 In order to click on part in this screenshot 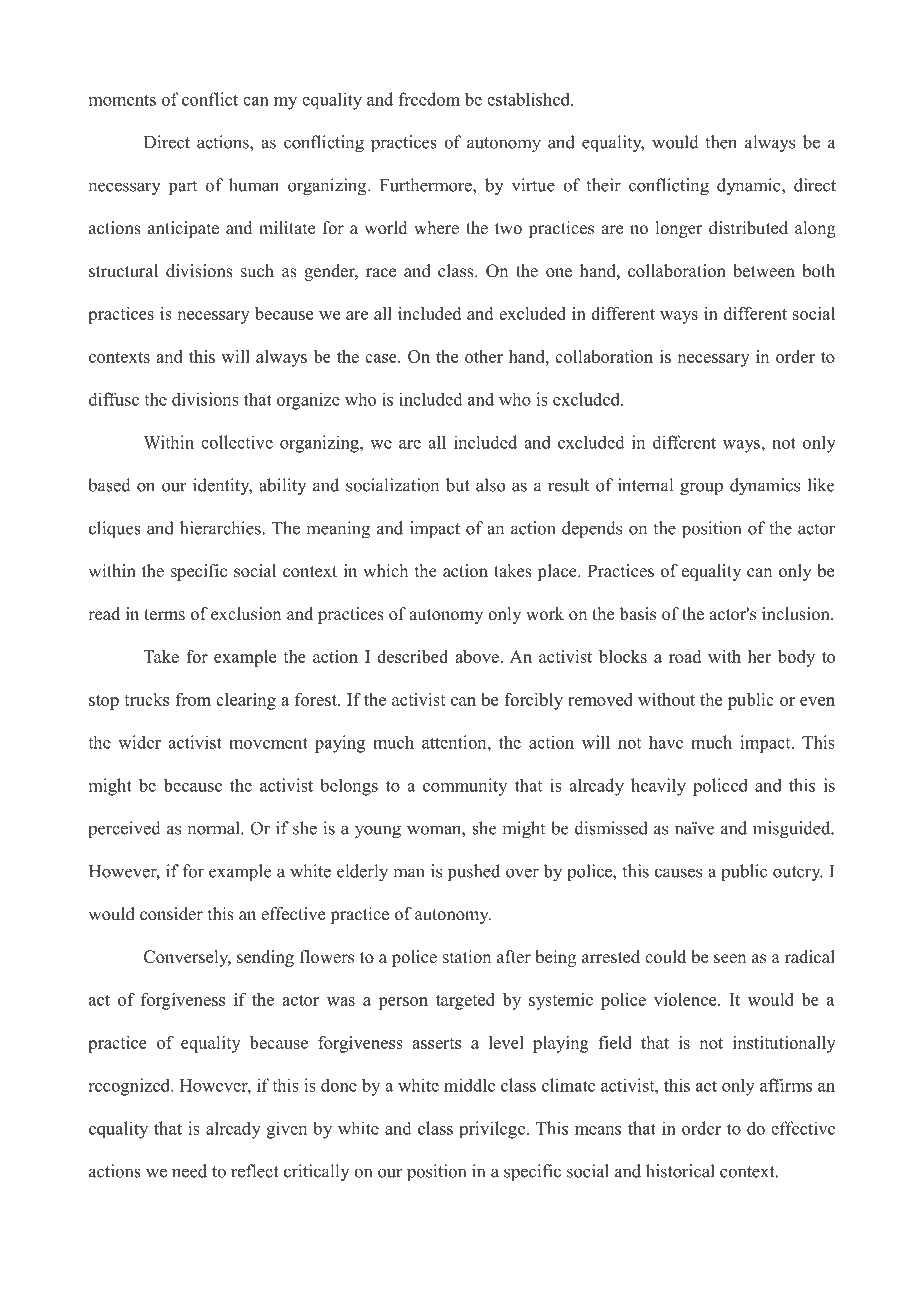, I will do `click(183, 188)`.
